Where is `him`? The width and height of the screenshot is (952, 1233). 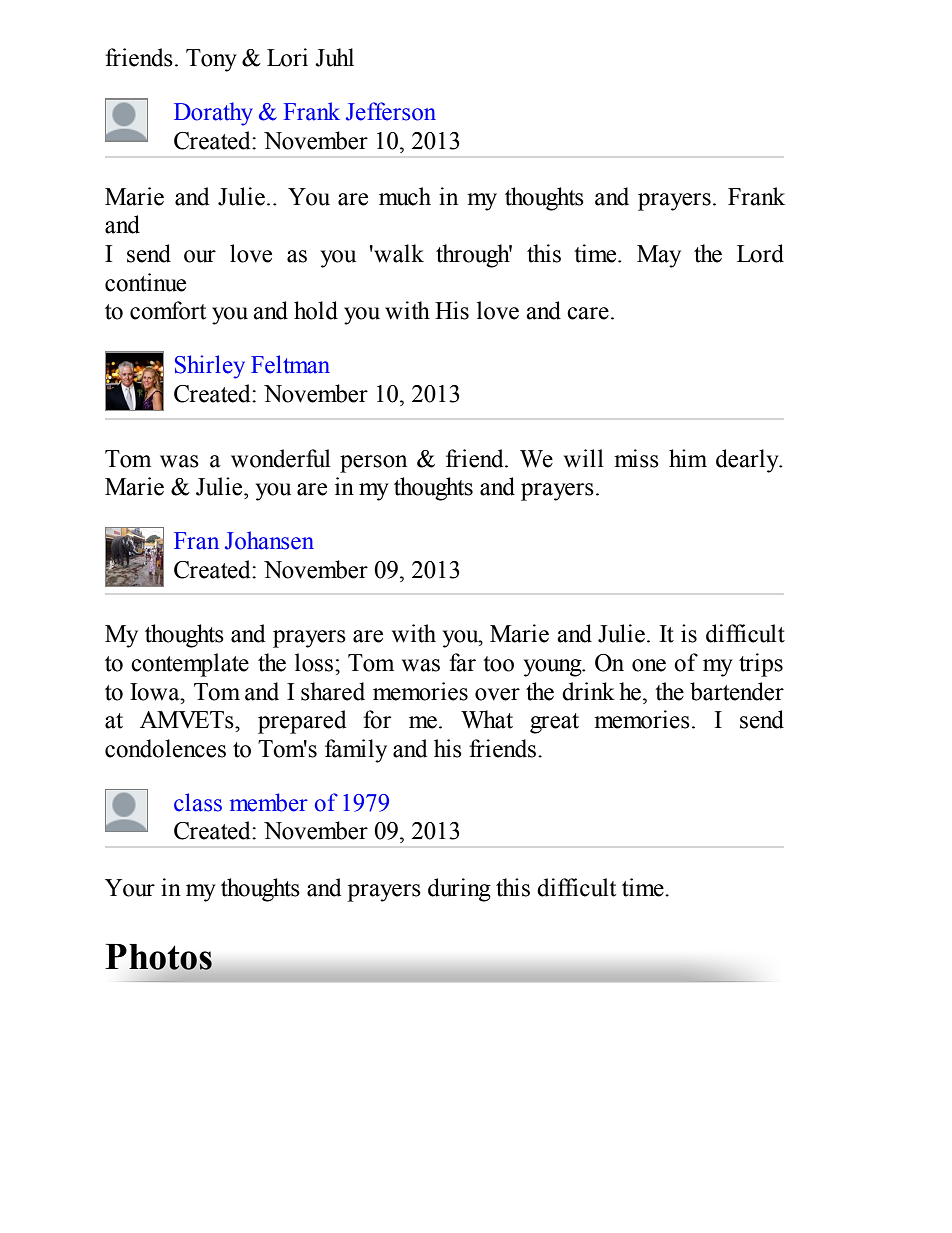 him is located at coordinates (688, 458).
